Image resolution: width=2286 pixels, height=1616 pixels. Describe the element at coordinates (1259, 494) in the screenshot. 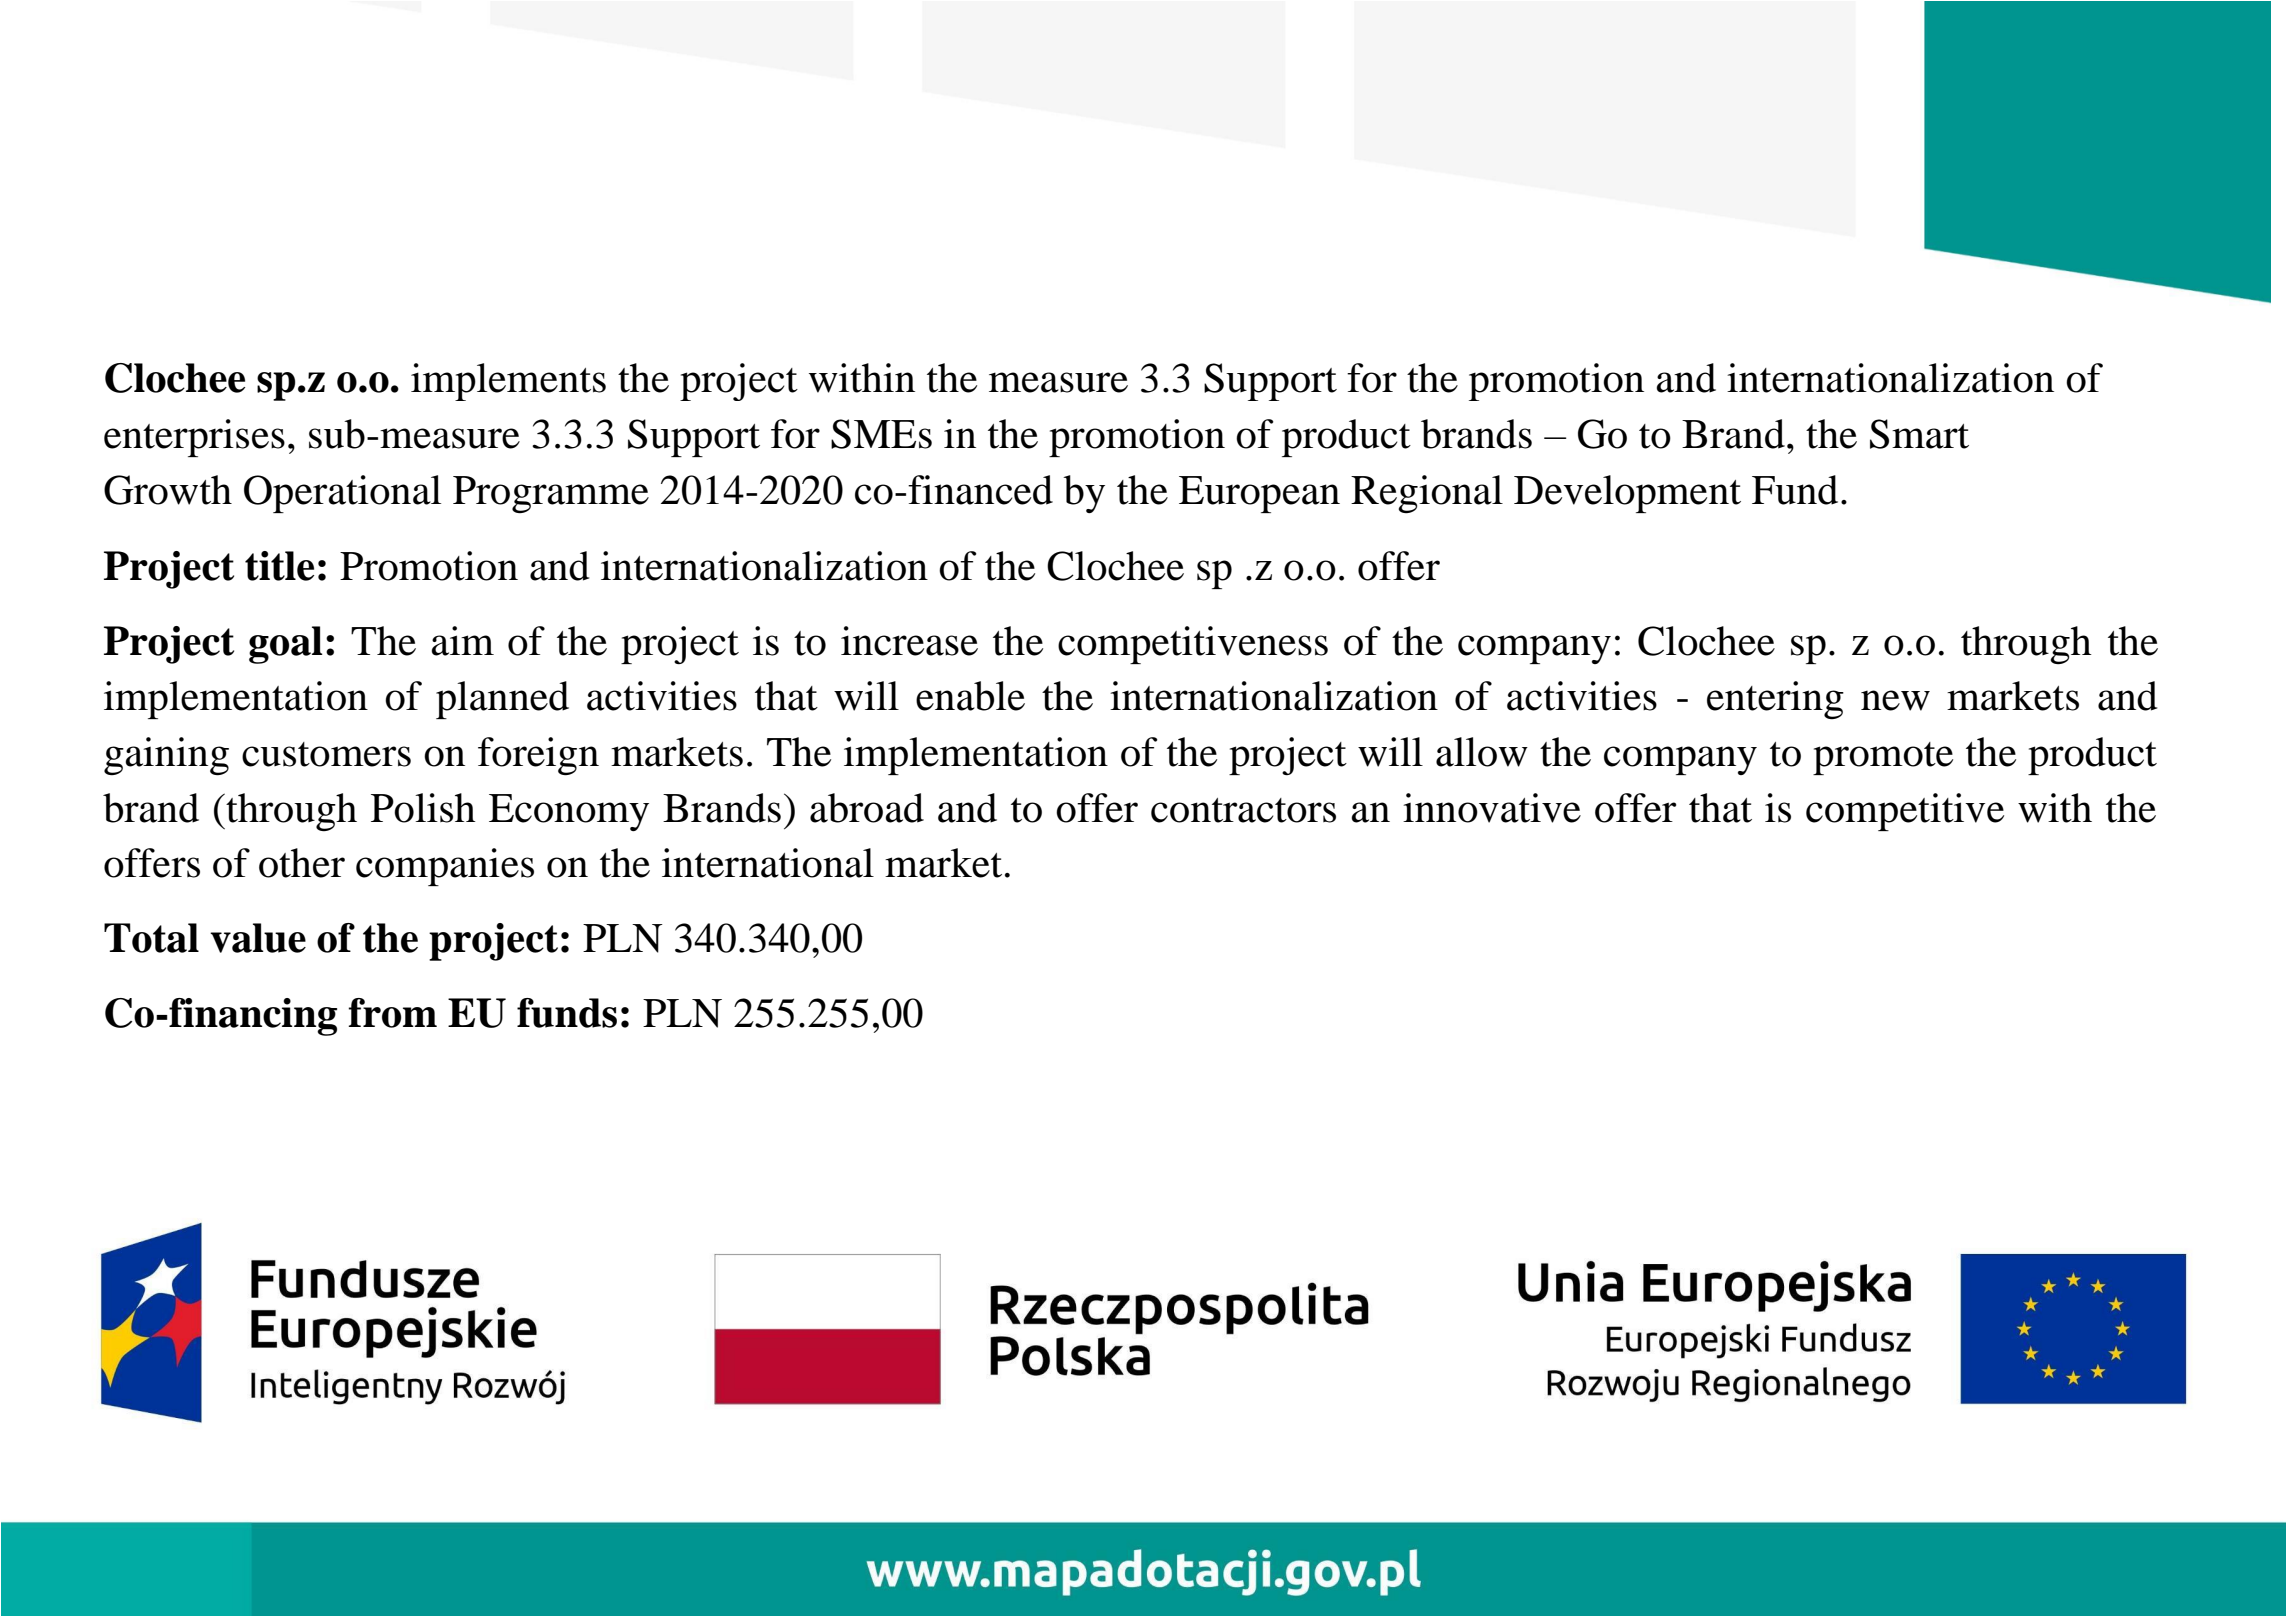

I see `European` at that location.
